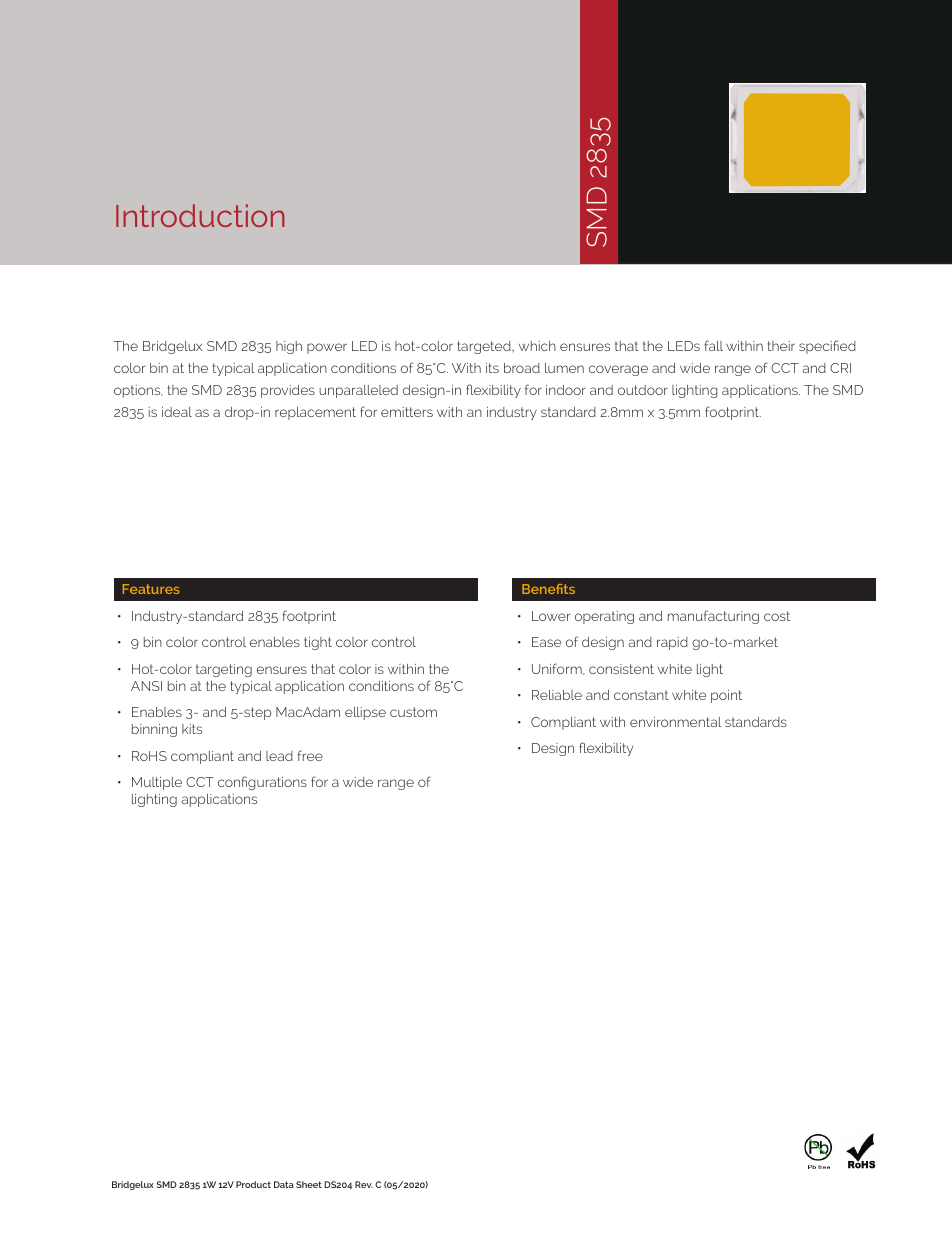 Image resolution: width=952 pixels, height=1233 pixels. What do you see at coordinates (253, 1184) in the image?
I see `Product` at bounding box center [253, 1184].
